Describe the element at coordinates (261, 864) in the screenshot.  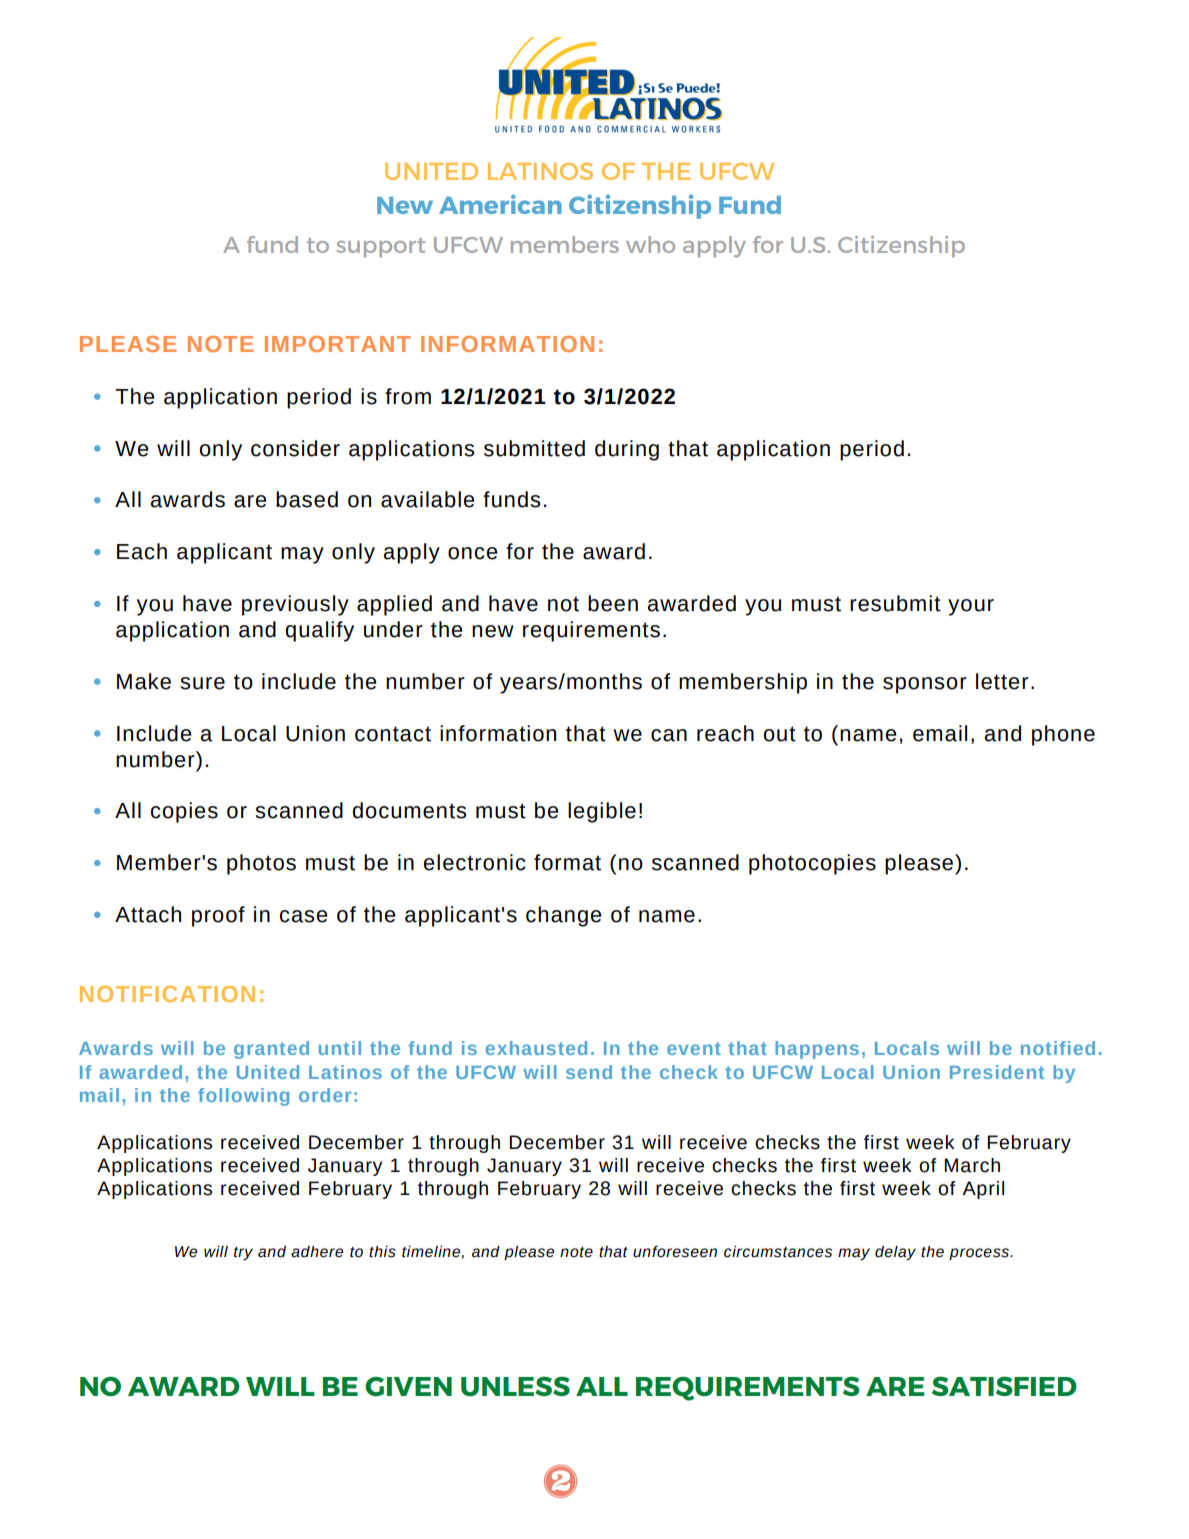
I see `photos` at that location.
